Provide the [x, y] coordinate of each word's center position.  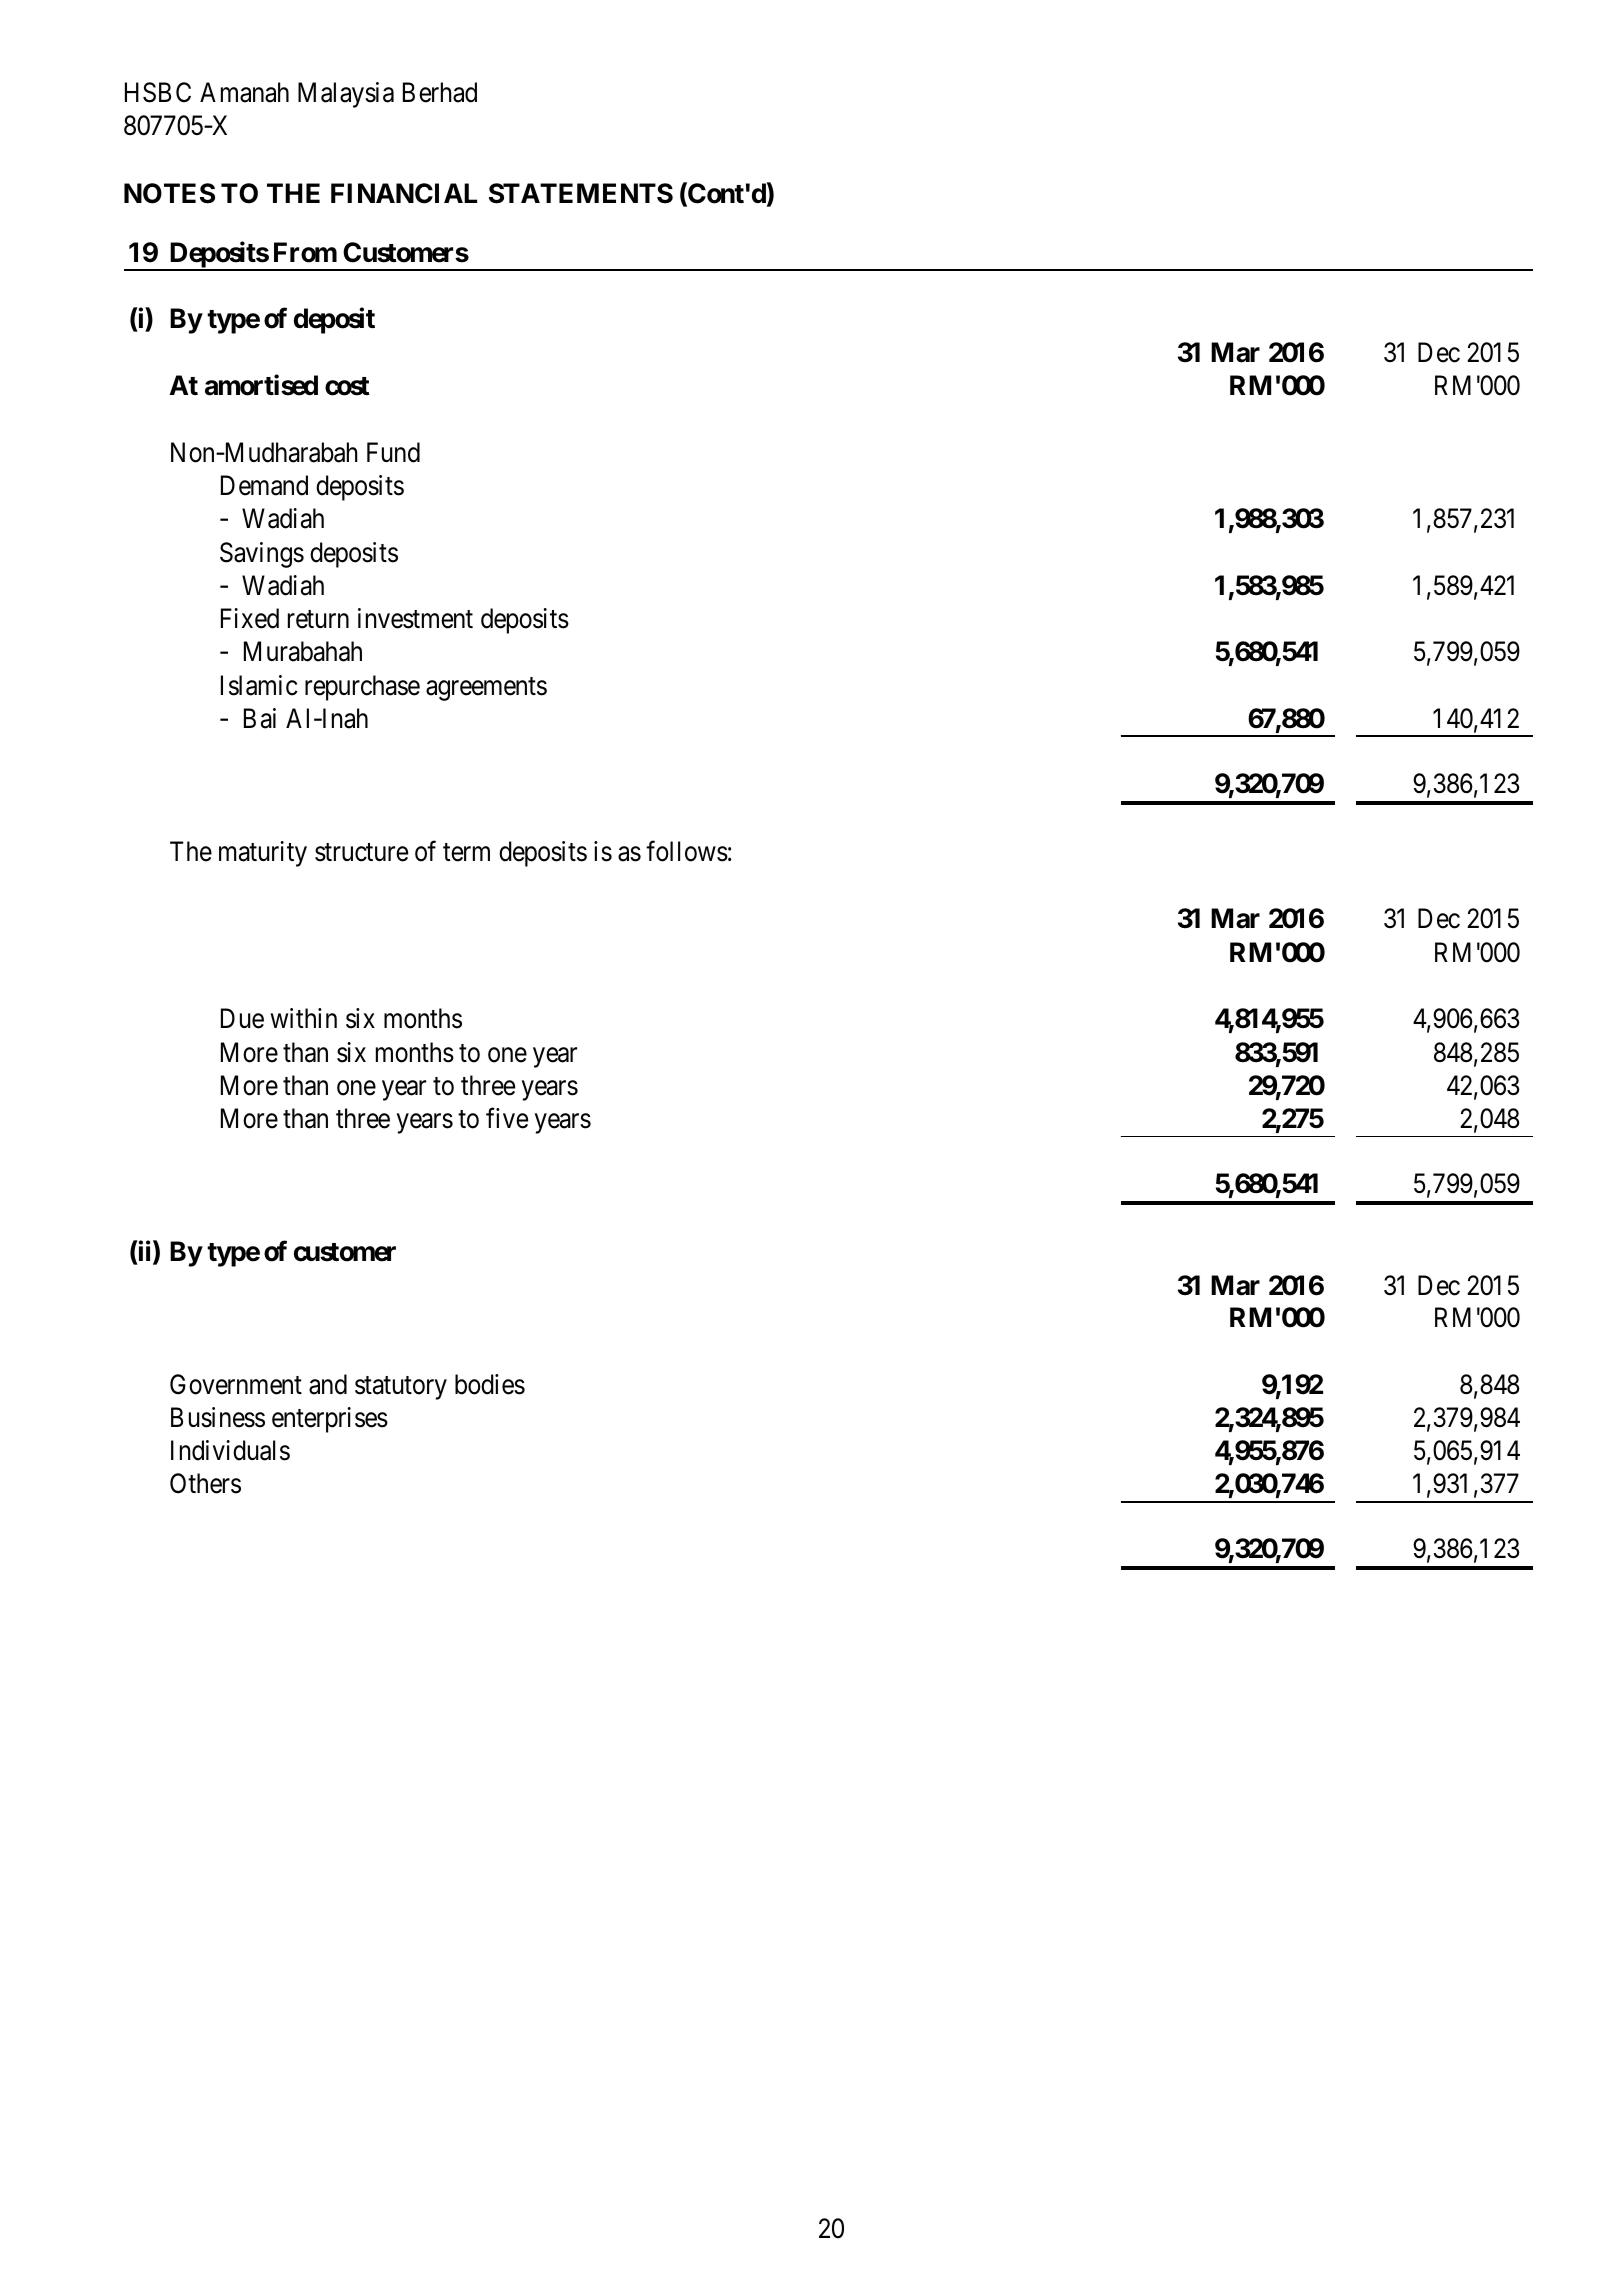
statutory [401, 1388]
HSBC [158, 92]
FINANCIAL [404, 193]
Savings [262, 555]
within [303, 1018]
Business [218, 1417]
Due [242, 1019]
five [507, 1118]
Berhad [440, 92]
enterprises [330, 1420]
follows [687, 851]
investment [415, 618]
